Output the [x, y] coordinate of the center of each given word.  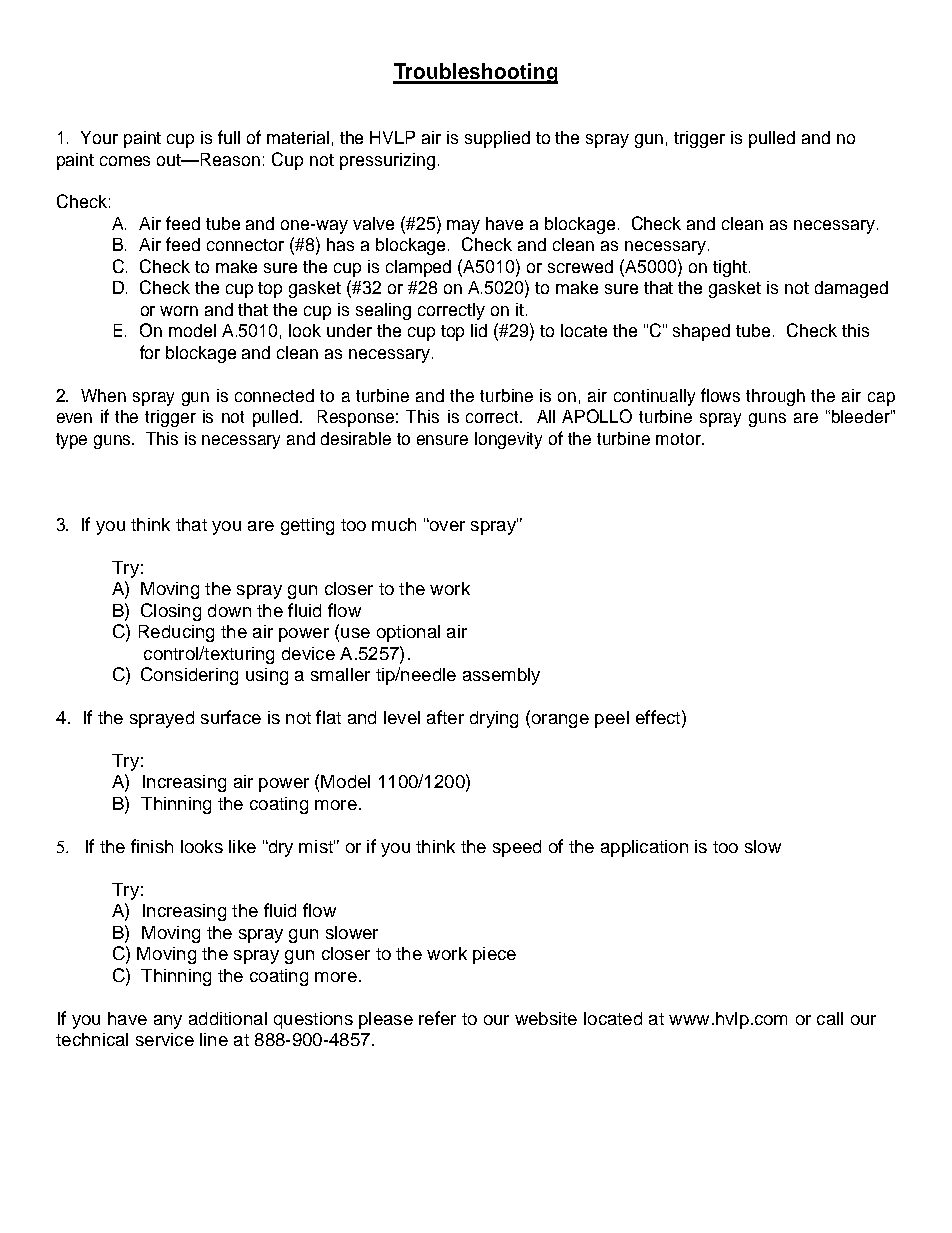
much [394, 524]
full [229, 137]
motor [679, 439]
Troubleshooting [475, 73]
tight [730, 268]
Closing [171, 612]
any [168, 1022]
